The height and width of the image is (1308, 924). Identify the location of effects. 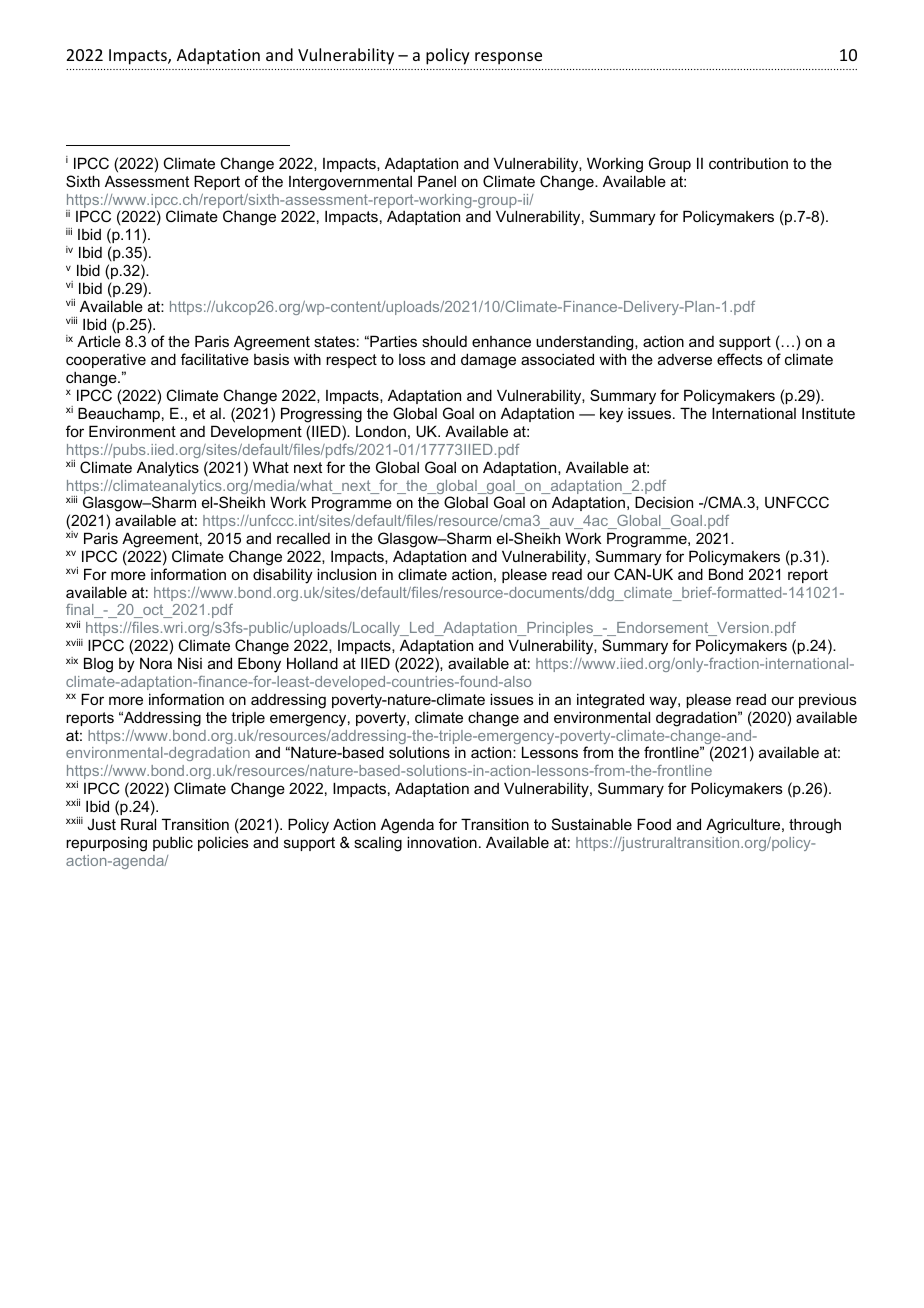
(740, 359).
